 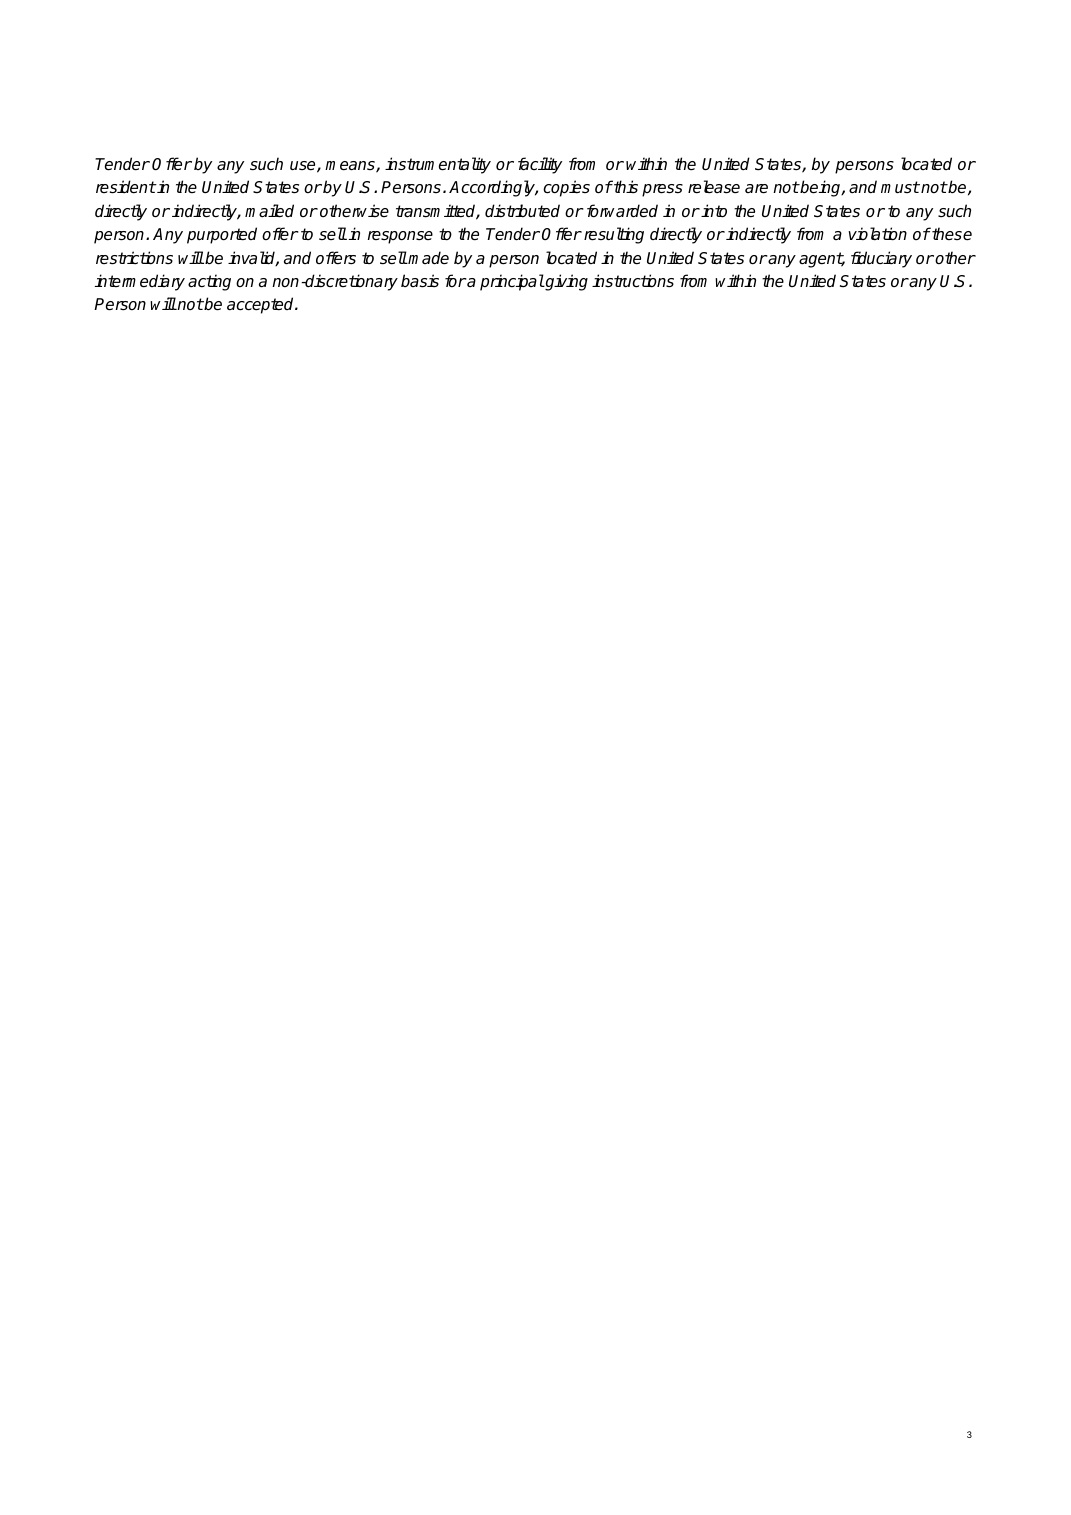 What do you see at coordinates (881, 259) in the page?
I see `fiduciary` at bounding box center [881, 259].
